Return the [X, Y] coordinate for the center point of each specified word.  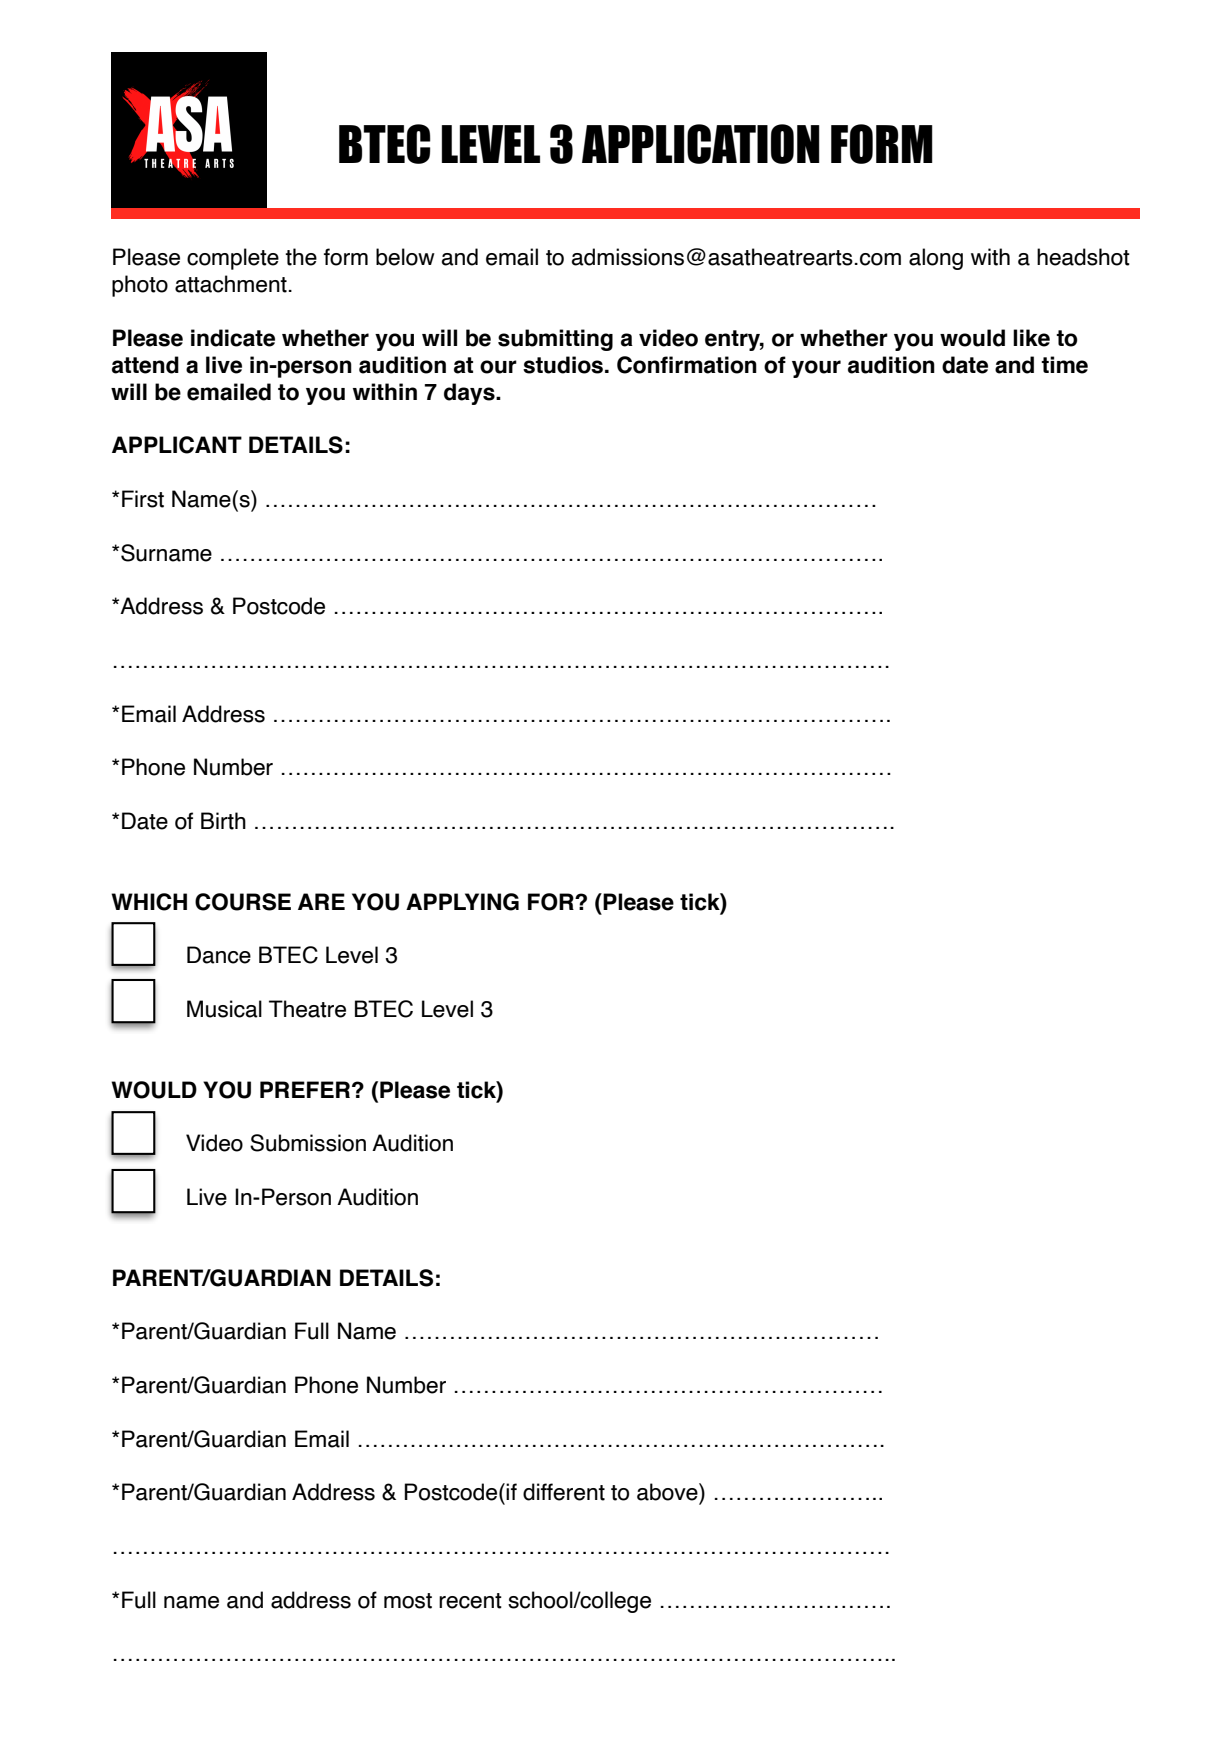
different [564, 1492]
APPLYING [462, 902]
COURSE [243, 902]
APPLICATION [701, 144]
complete [233, 259]
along [936, 259]
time [1064, 365]
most [408, 1601]
